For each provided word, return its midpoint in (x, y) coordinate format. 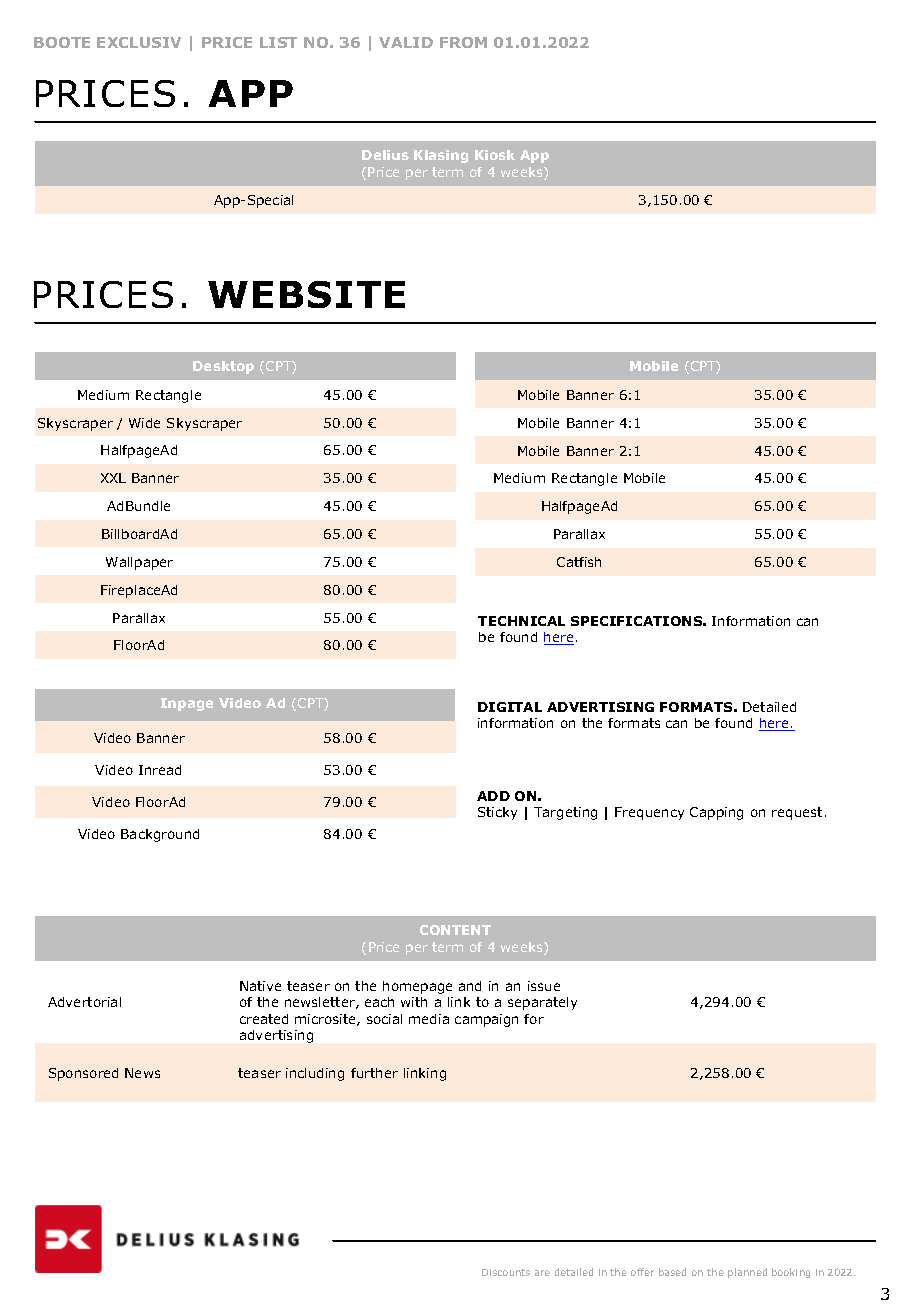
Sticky (497, 813)
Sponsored (83, 1074)
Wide (144, 423)
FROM (463, 42)
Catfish (579, 562)
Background (160, 835)
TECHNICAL (521, 621)
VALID (406, 42)
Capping (716, 813)
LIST (278, 42)
